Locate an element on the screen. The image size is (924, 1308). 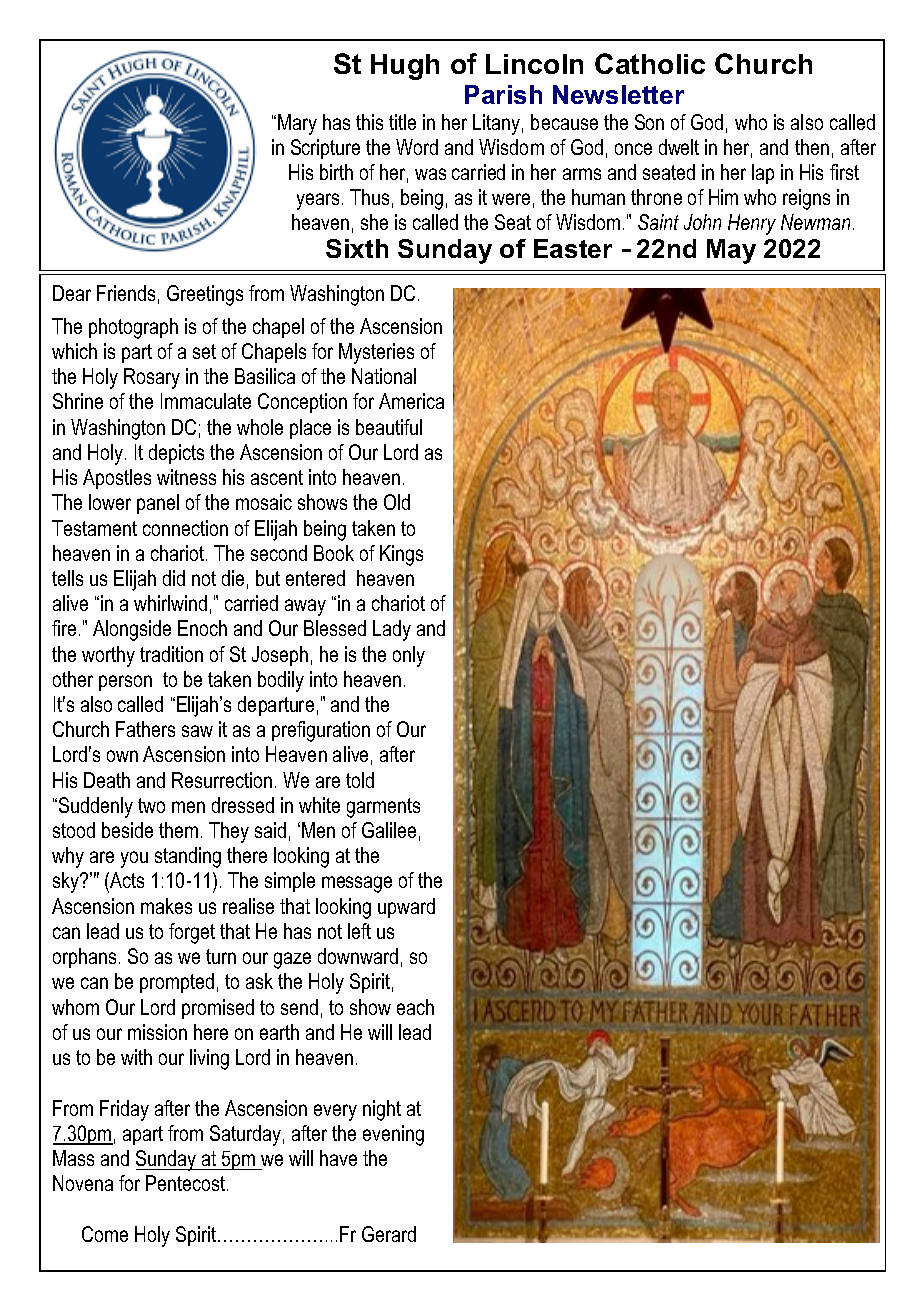
Gerard is located at coordinates (389, 1234).
